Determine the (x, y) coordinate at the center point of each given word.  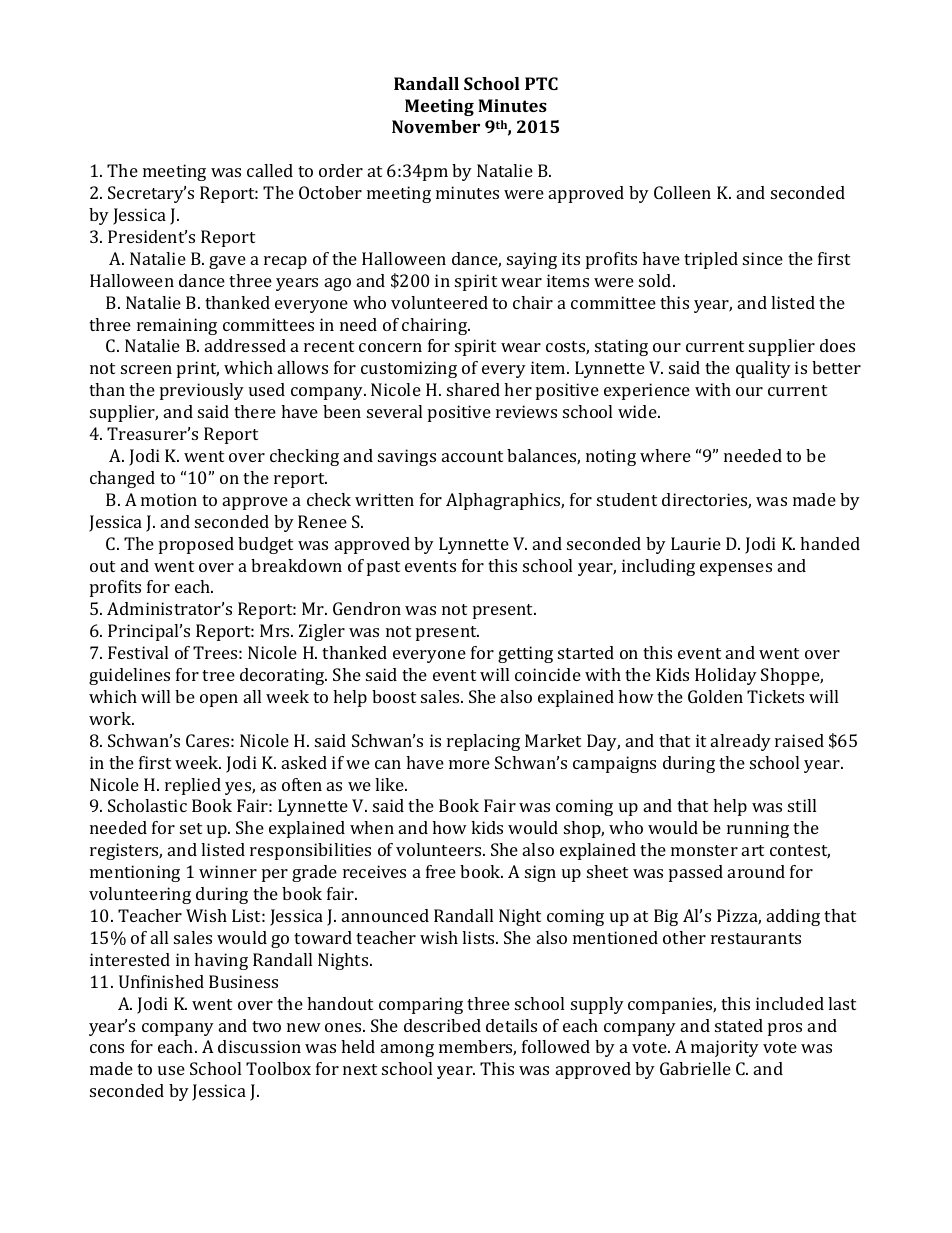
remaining (177, 326)
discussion (259, 1046)
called (270, 170)
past (383, 568)
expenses (736, 569)
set (191, 828)
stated (739, 1025)
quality (763, 369)
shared (473, 389)
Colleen (682, 192)
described (442, 1025)
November (436, 126)
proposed (196, 545)
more (469, 764)
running (758, 829)
